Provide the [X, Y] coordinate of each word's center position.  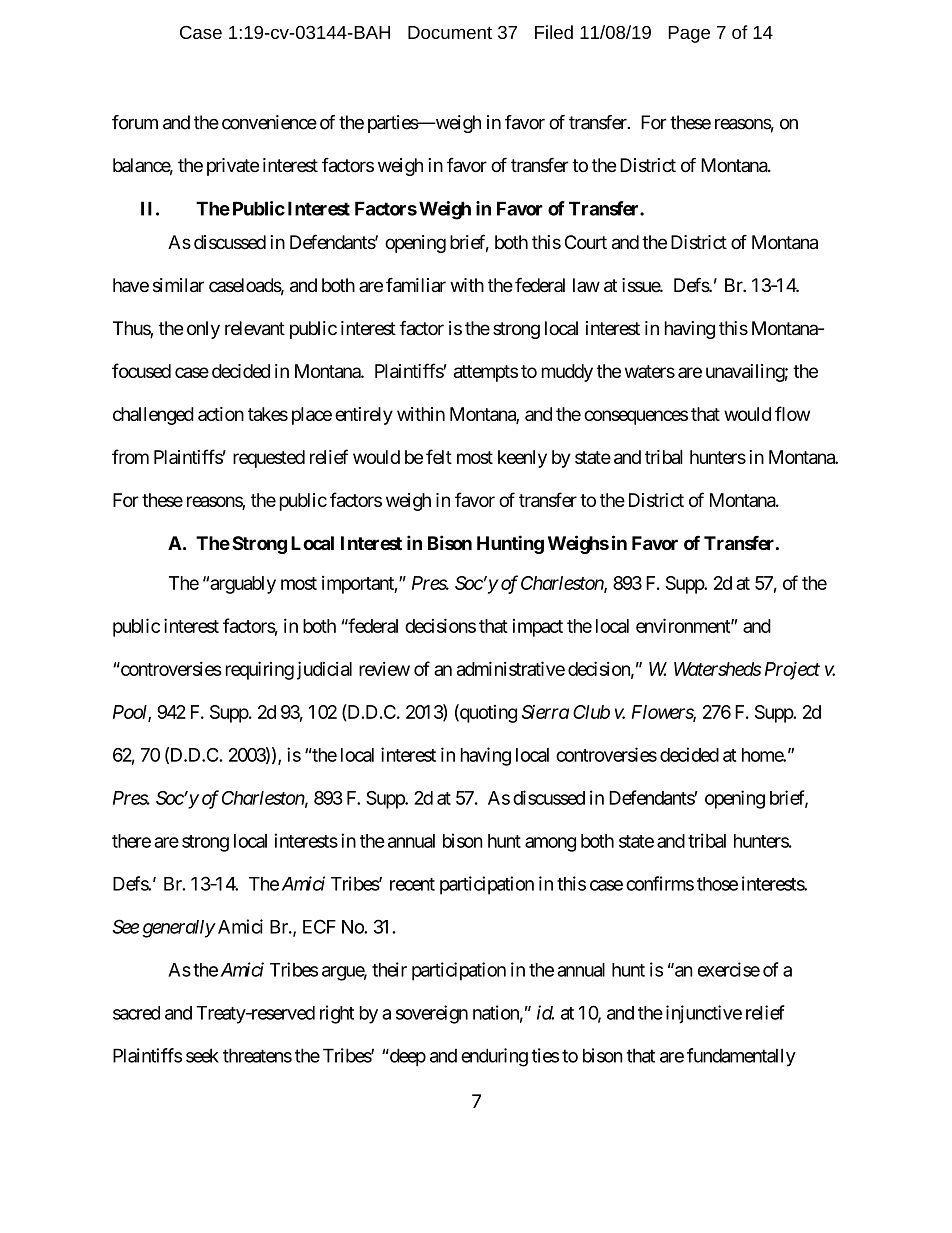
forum [135, 122]
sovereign [432, 1014]
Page [689, 34]
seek [202, 1055]
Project [792, 670]
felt [439, 456]
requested [269, 459]
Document [450, 32]
